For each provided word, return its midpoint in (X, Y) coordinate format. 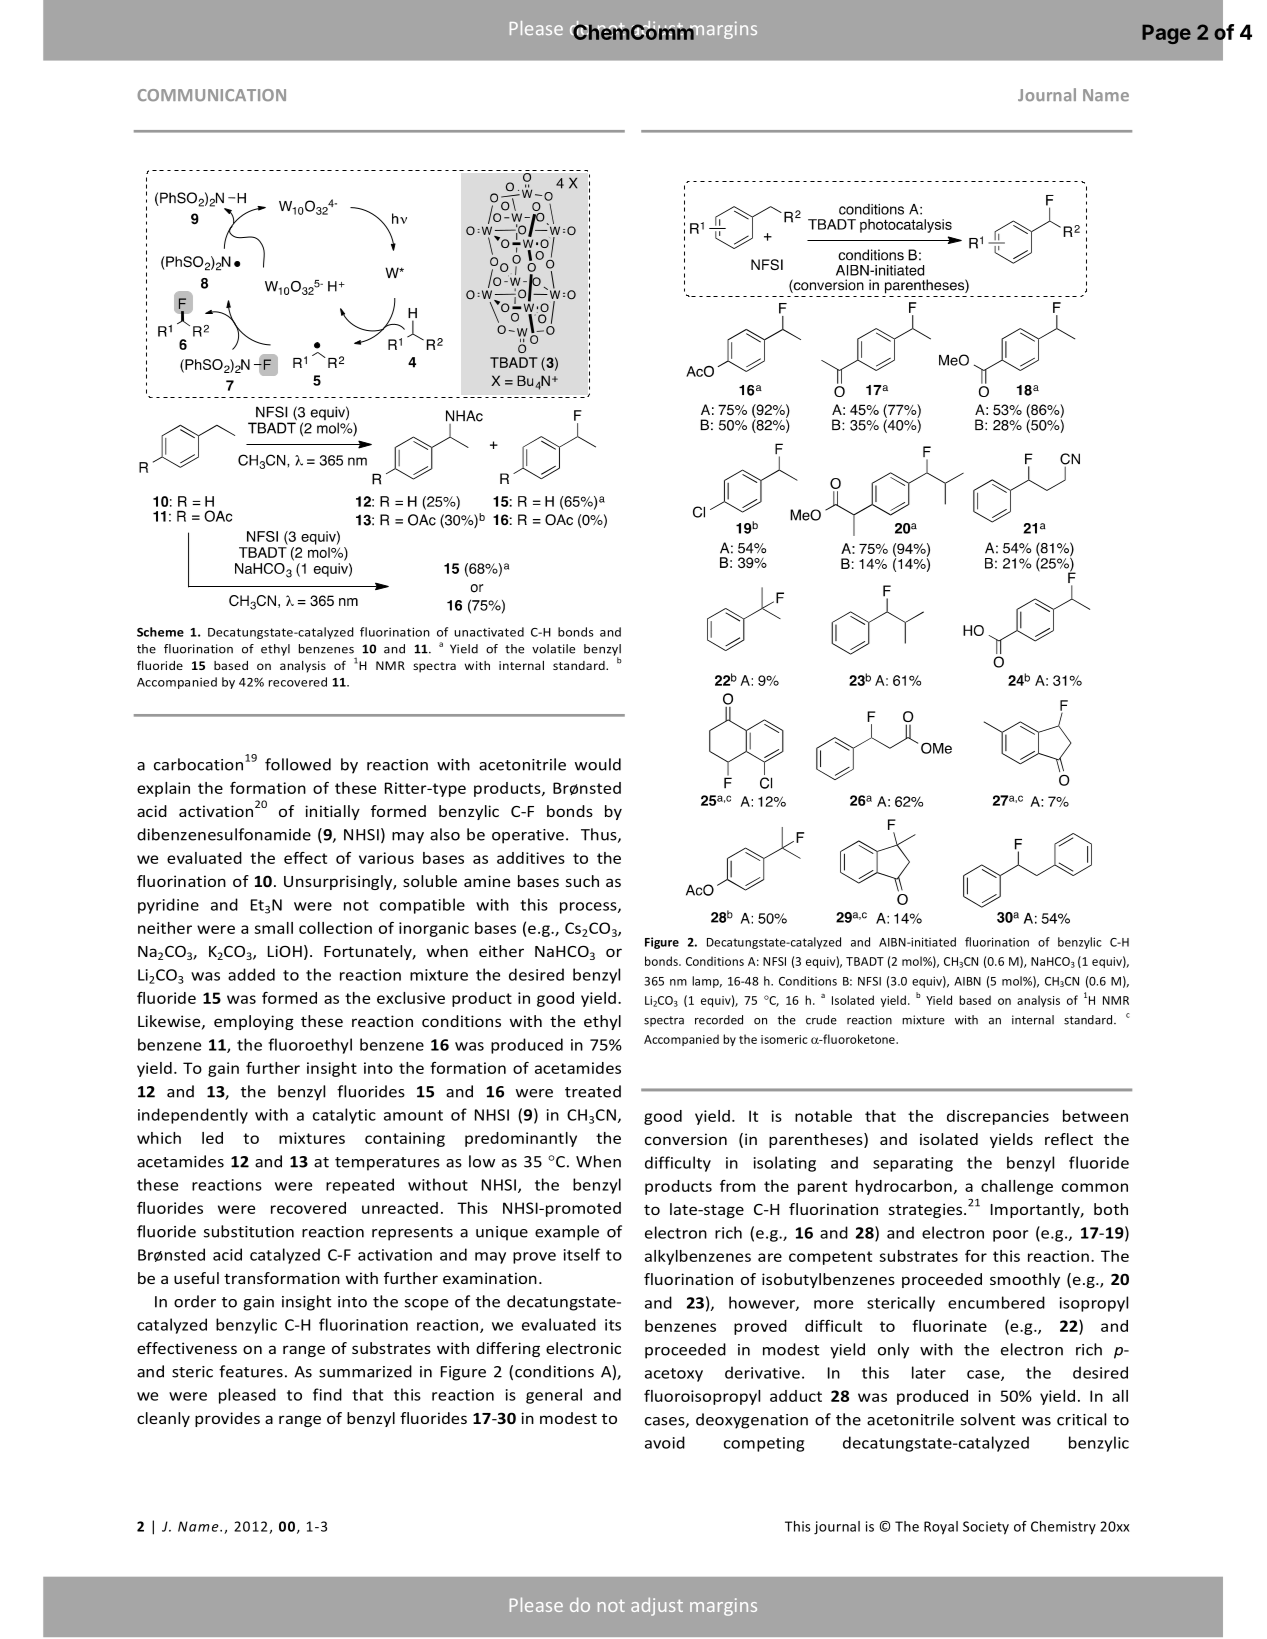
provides (227, 1419)
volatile (553, 649)
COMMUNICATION (211, 95)
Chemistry (1063, 1528)
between (1095, 1116)
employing (254, 1022)
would (598, 764)
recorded (719, 1020)
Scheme (160, 632)
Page (1166, 34)
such (582, 881)
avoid (665, 1442)
